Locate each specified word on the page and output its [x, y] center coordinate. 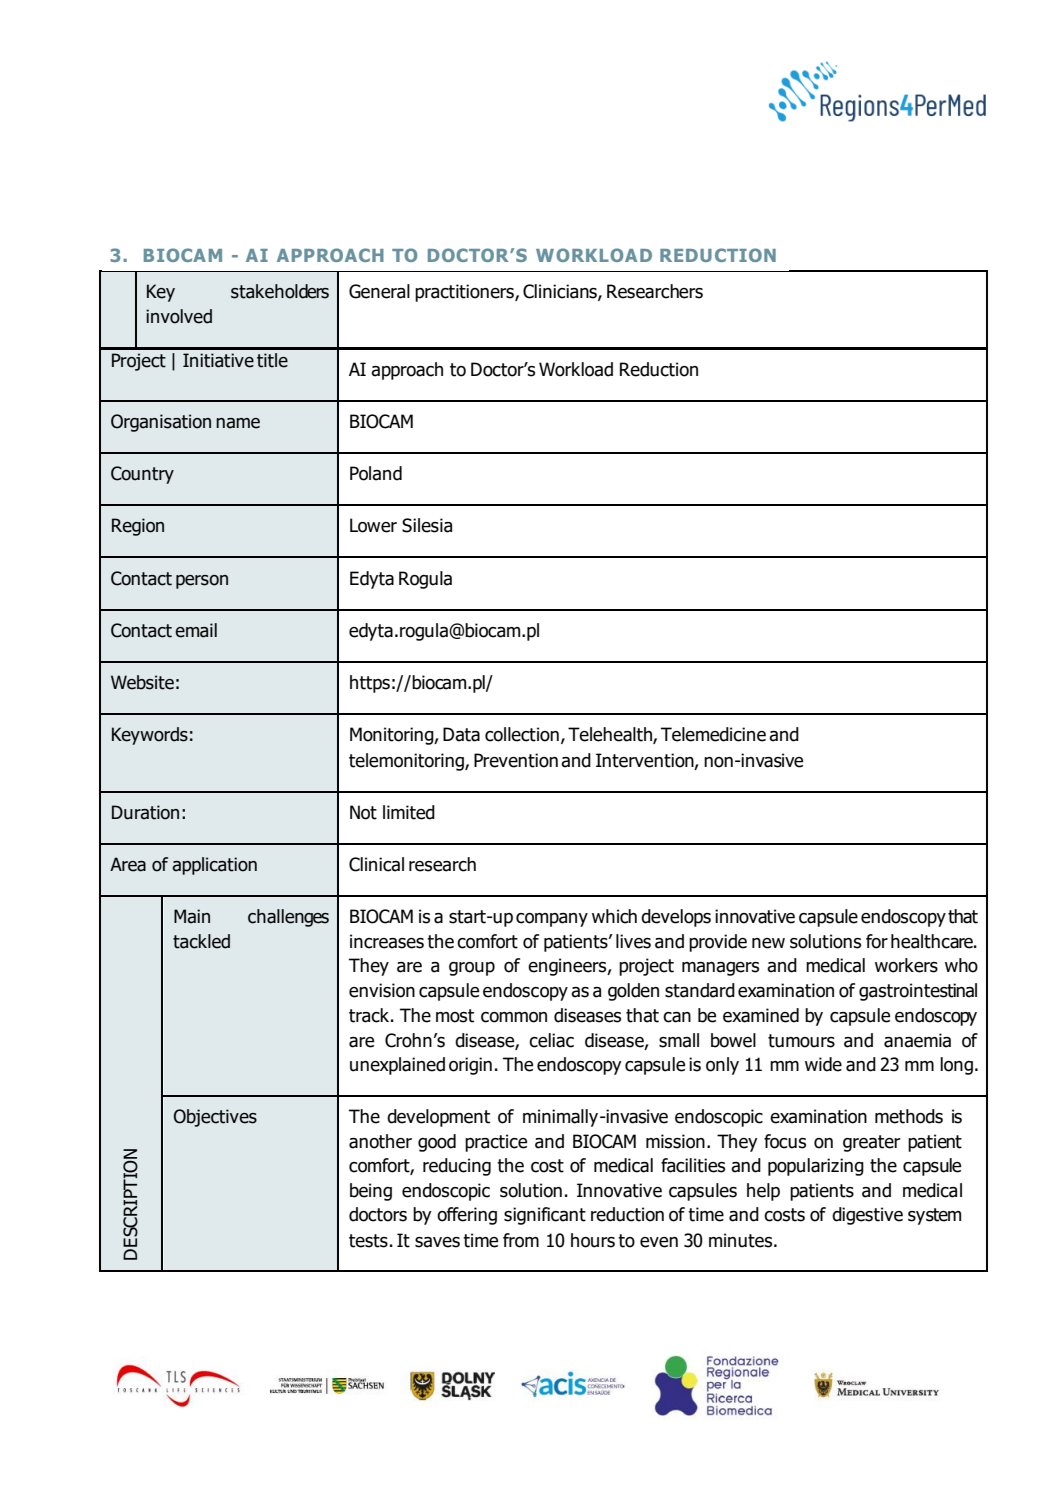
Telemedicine [713, 734]
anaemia [917, 1040]
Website [142, 682]
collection [522, 734]
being [371, 1192]
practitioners [465, 293]
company [552, 920]
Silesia [427, 525]
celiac [551, 1040]
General [379, 291]
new [768, 943]
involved [179, 316]
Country [142, 475]
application [214, 866]
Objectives [215, 1118]
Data [461, 734]
